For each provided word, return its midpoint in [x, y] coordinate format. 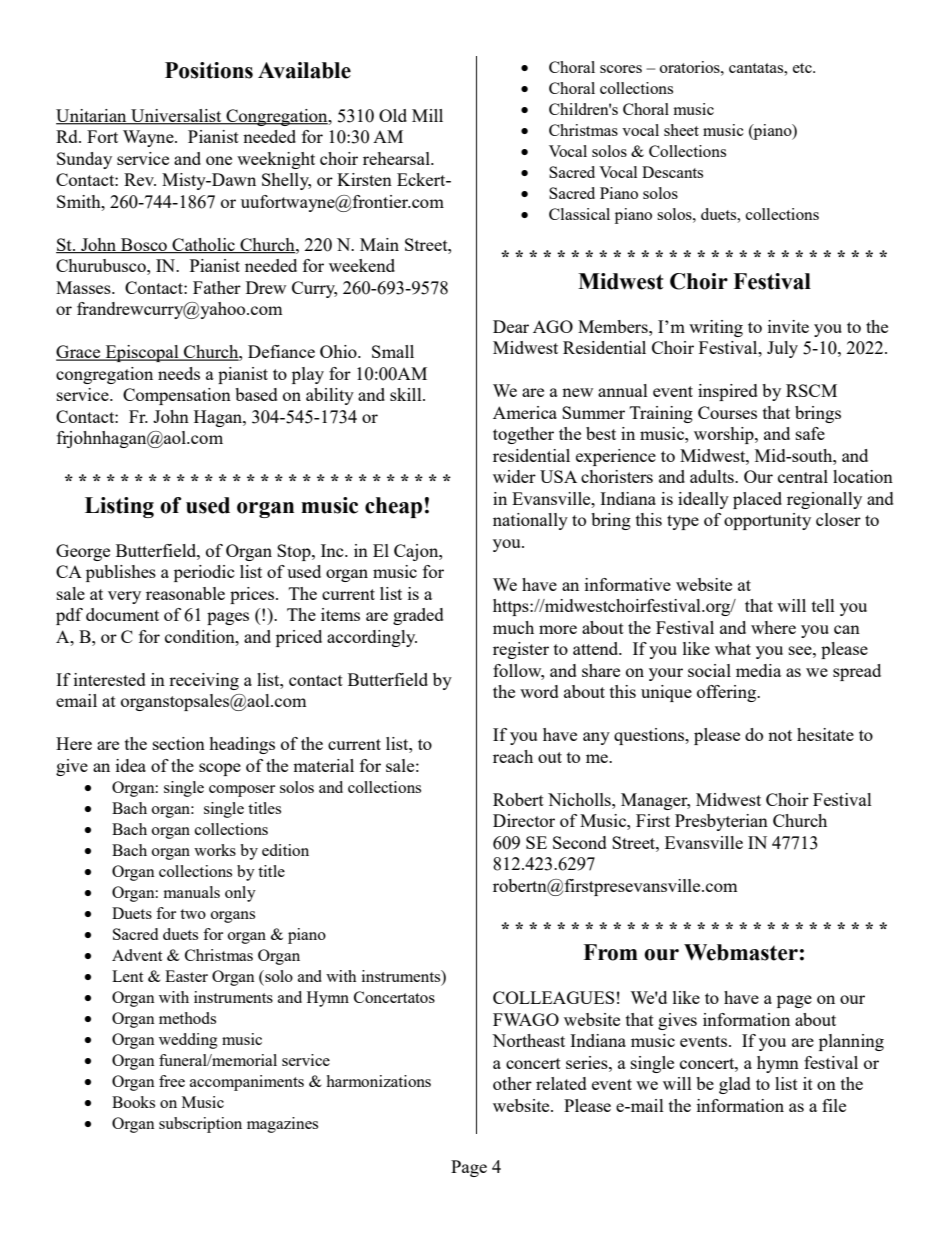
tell [823, 605]
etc [803, 68]
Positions [209, 70]
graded [418, 616]
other [512, 1083]
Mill [427, 115]
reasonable [185, 593]
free [172, 1081]
